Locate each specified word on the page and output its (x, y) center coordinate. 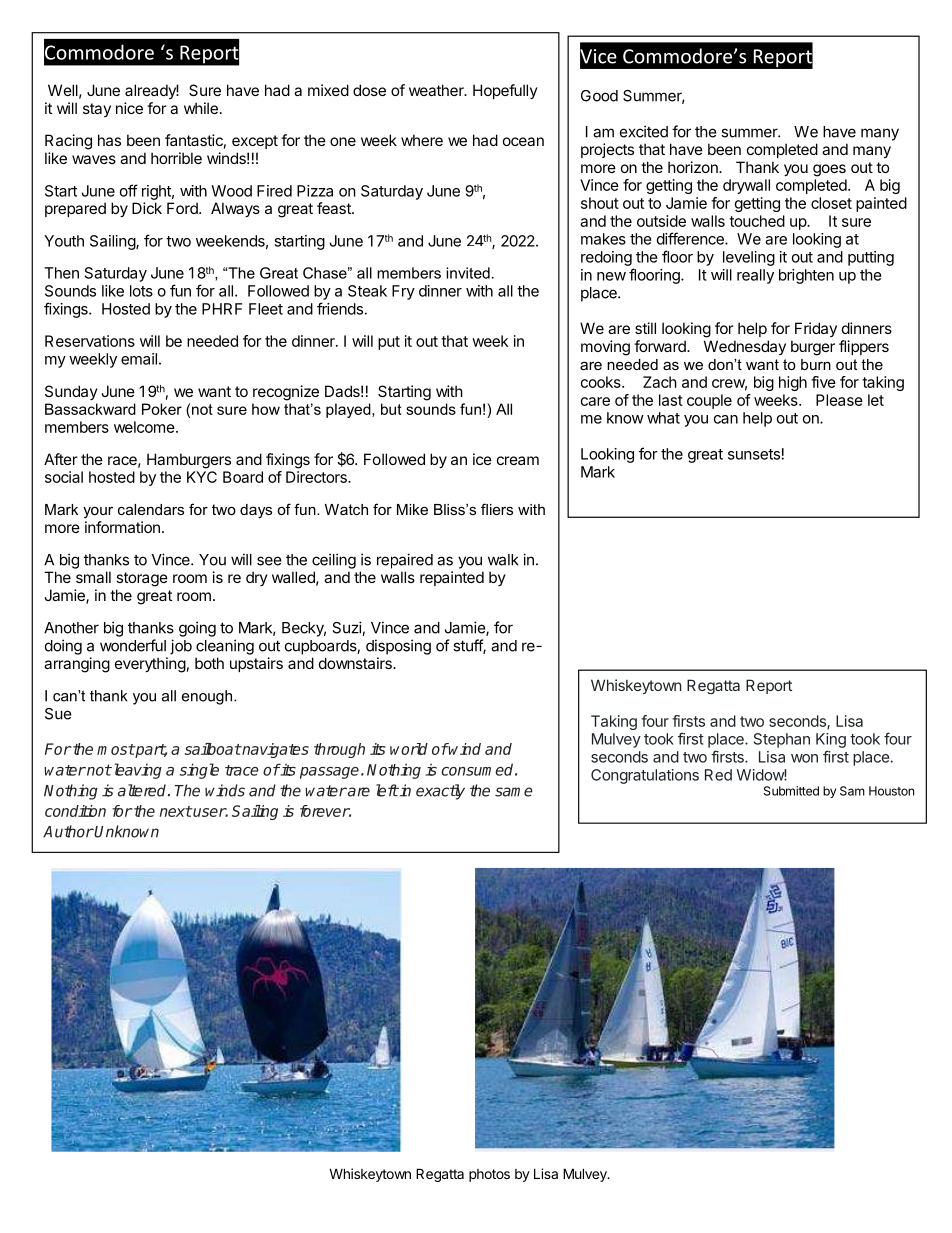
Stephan (782, 740)
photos (489, 1175)
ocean (523, 141)
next (176, 811)
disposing (398, 647)
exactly (440, 792)
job (181, 647)
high (793, 383)
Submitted (791, 791)
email (139, 359)
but (391, 409)
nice (129, 108)
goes (829, 170)
